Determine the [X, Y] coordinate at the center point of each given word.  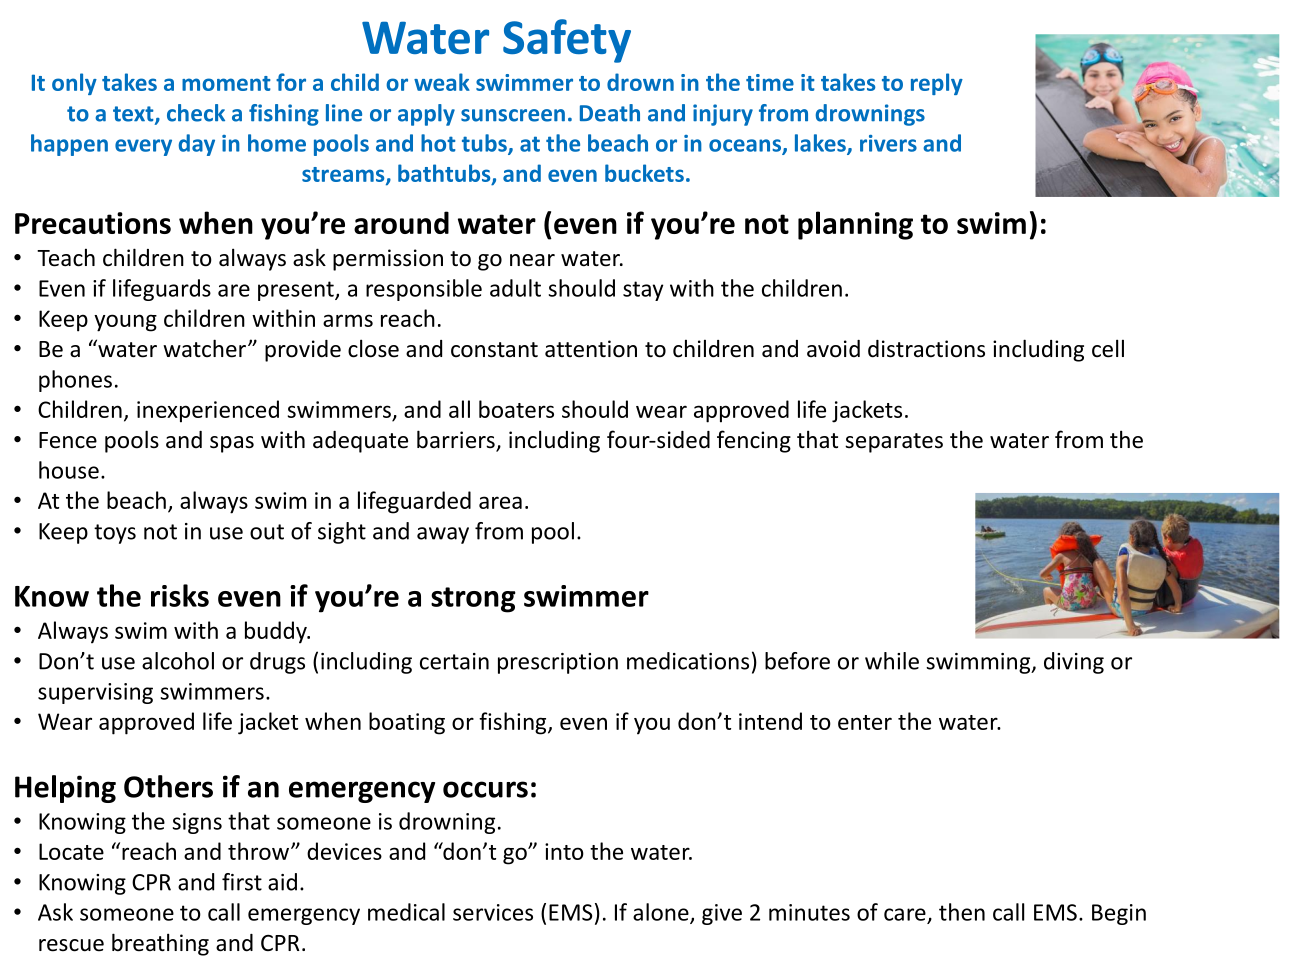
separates [894, 443]
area [500, 502]
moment [226, 83]
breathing [160, 944]
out [267, 532]
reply [937, 84]
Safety [567, 41]
